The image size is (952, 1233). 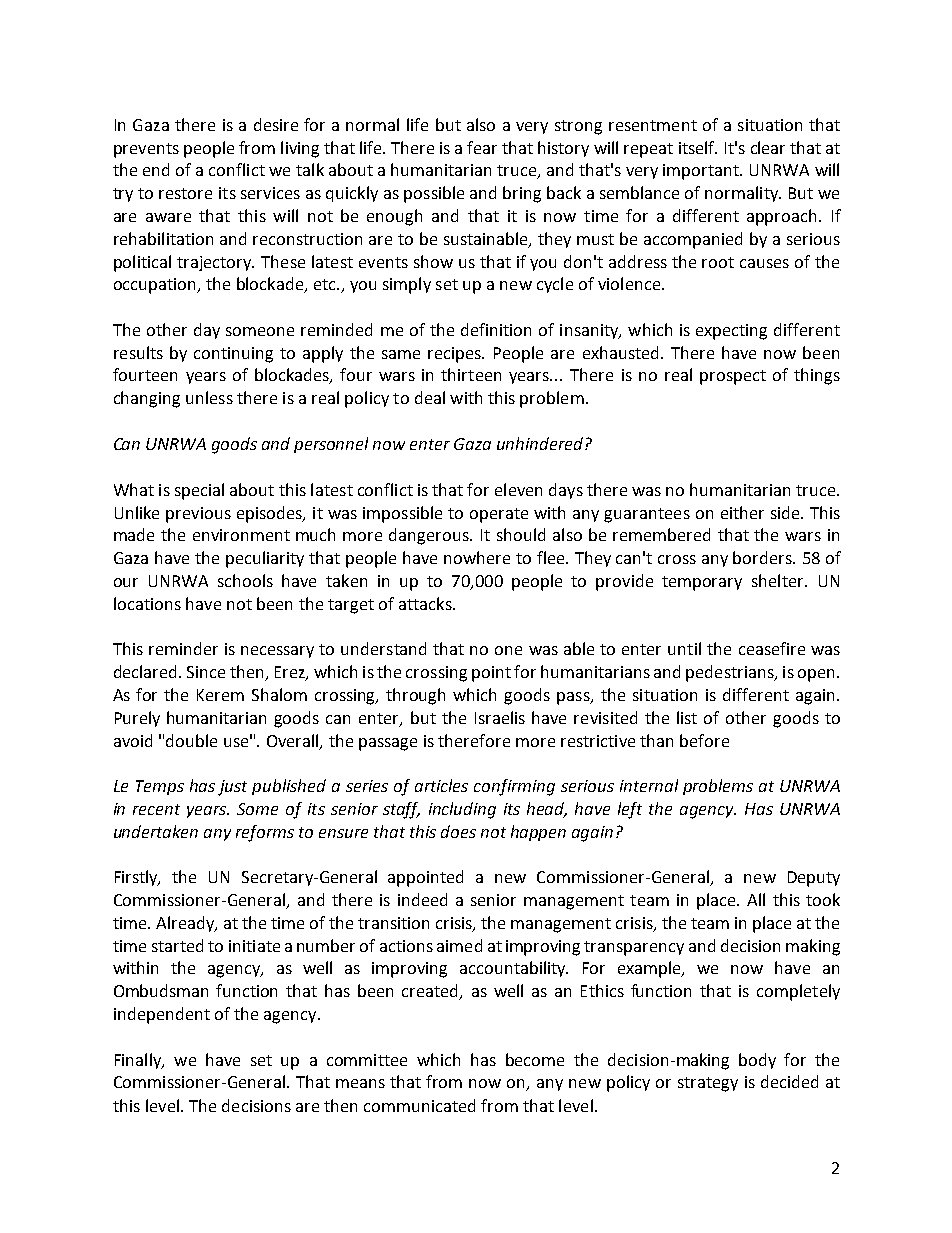 What do you see at coordinates (265, 833) in the screenshot?
I see `reforms` at bounding box center [265, 833].
